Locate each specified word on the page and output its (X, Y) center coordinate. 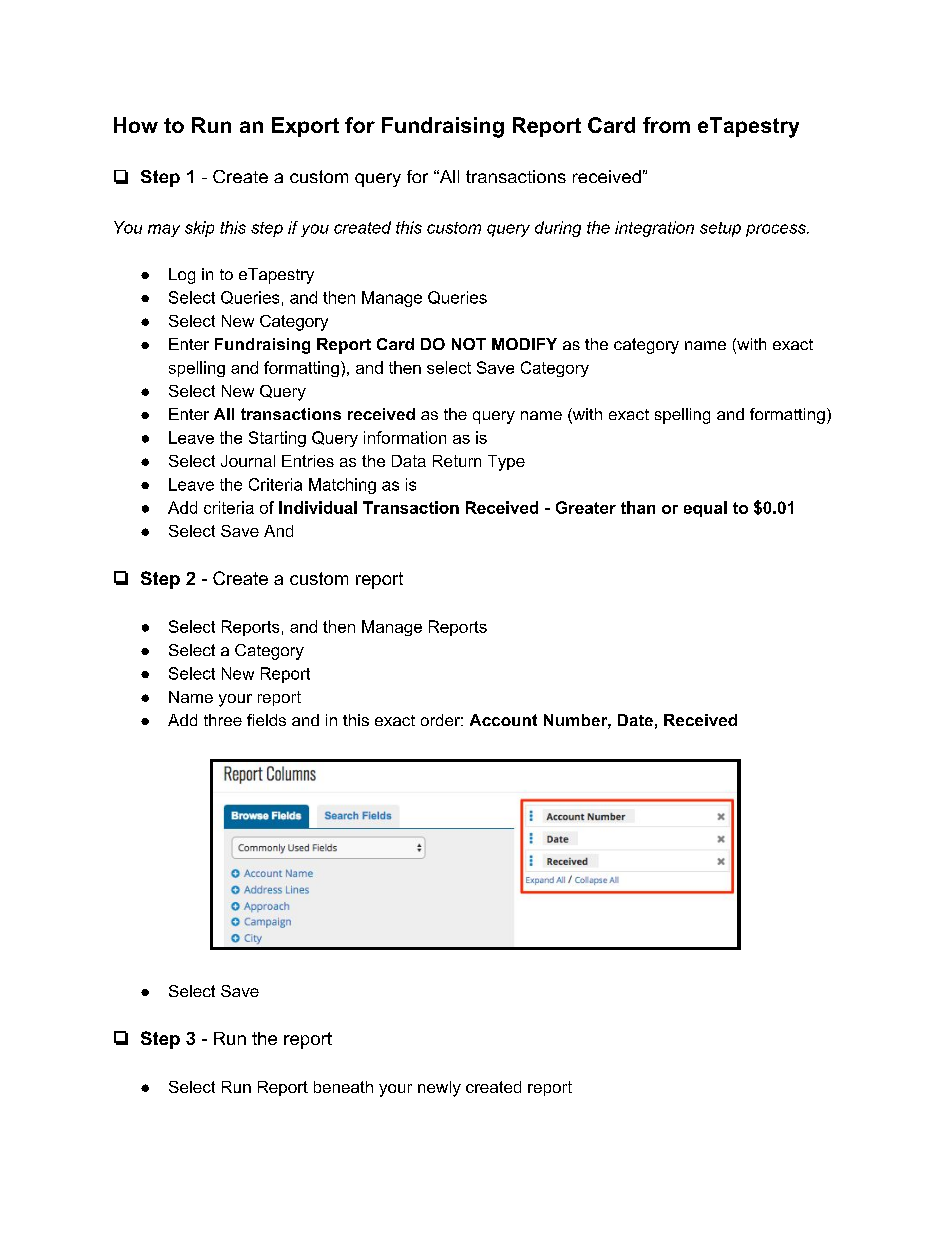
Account (503, 720)
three (223, 720)
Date (635, 720)
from (666, 125)
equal (705, 509)
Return (457, 461)
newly (439, 1089)
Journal (248, 461)
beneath (343, 1087)
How (136, 125)
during (558, 229)
